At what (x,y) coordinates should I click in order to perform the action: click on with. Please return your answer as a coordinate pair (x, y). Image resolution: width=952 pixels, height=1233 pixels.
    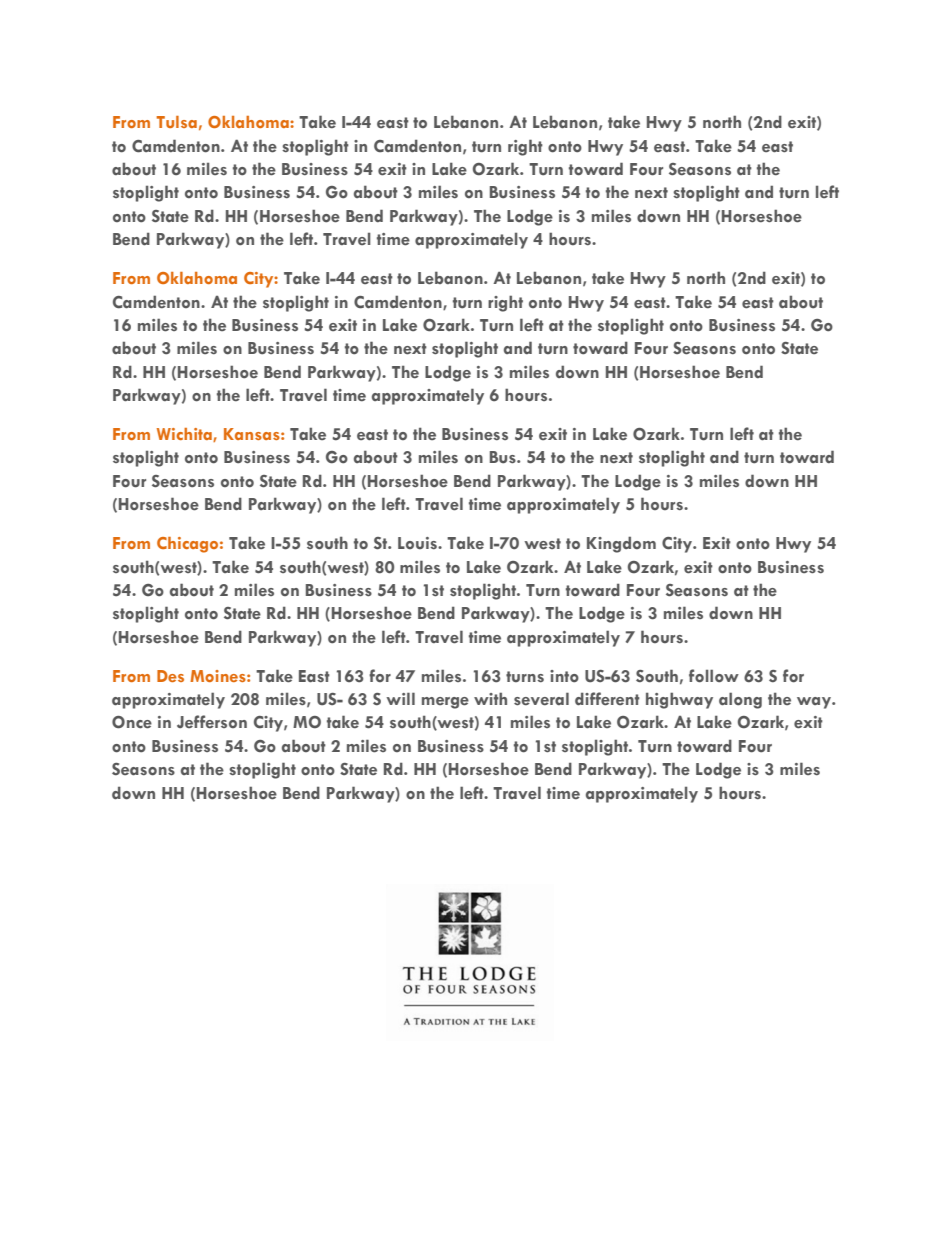
    Looking at the image, I should click on (490, 698).
